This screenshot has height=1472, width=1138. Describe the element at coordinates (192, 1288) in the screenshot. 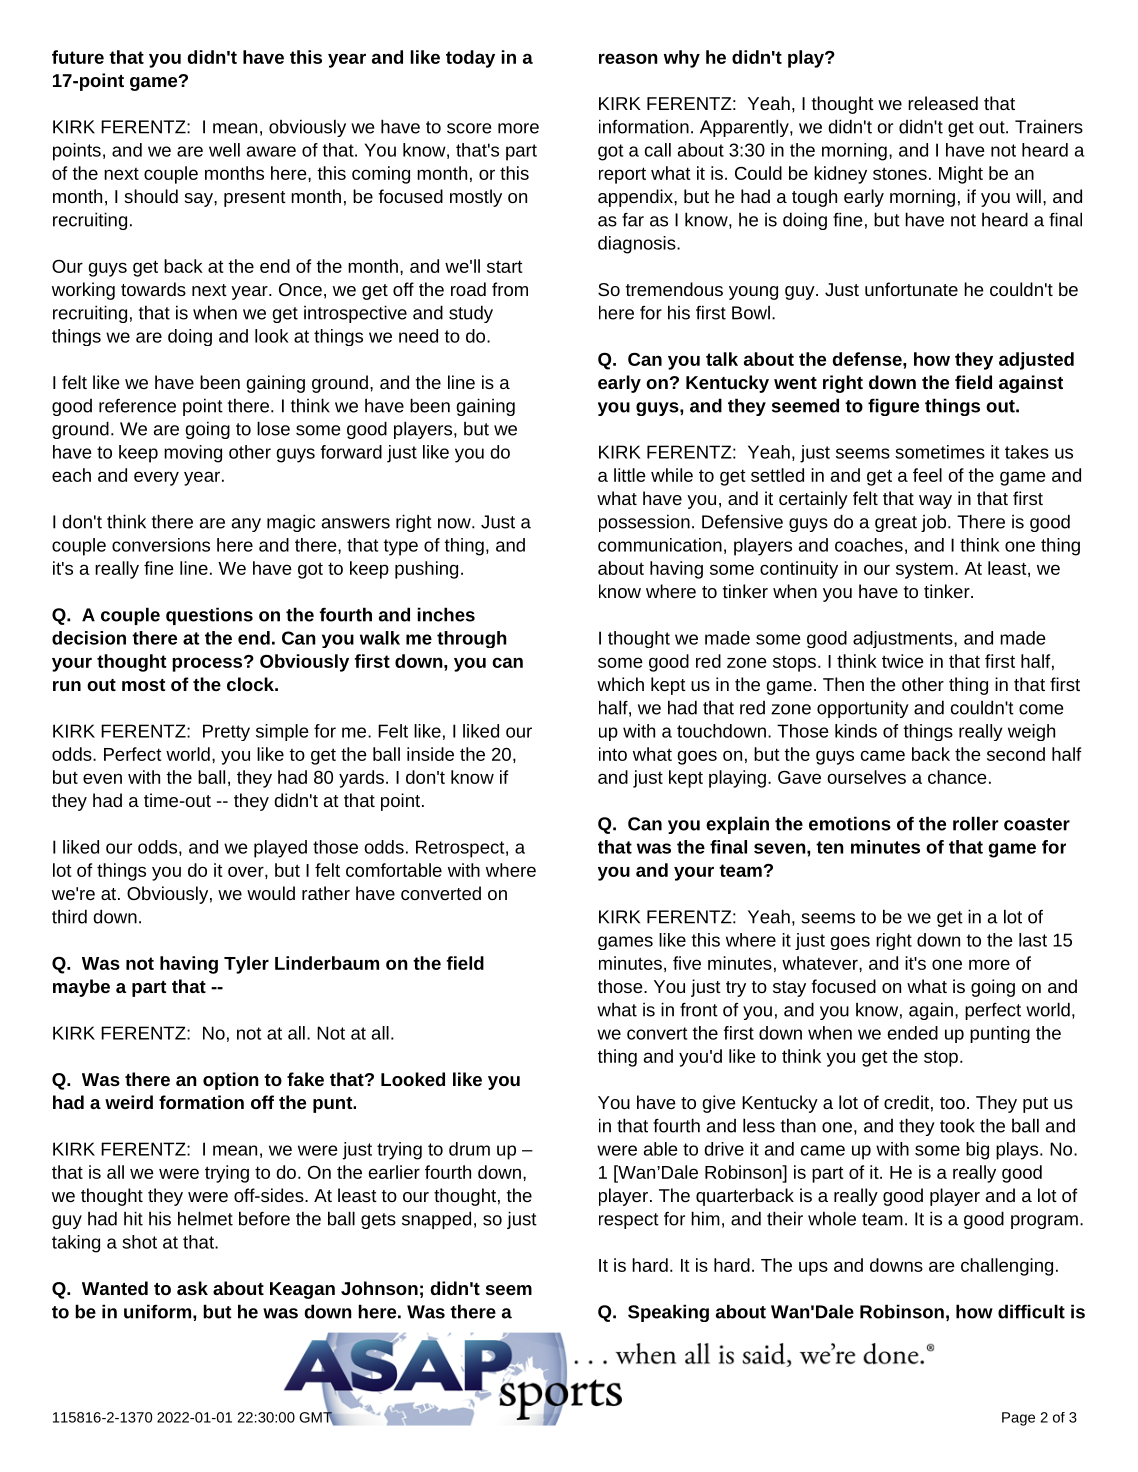

I see `ask` at that location.
